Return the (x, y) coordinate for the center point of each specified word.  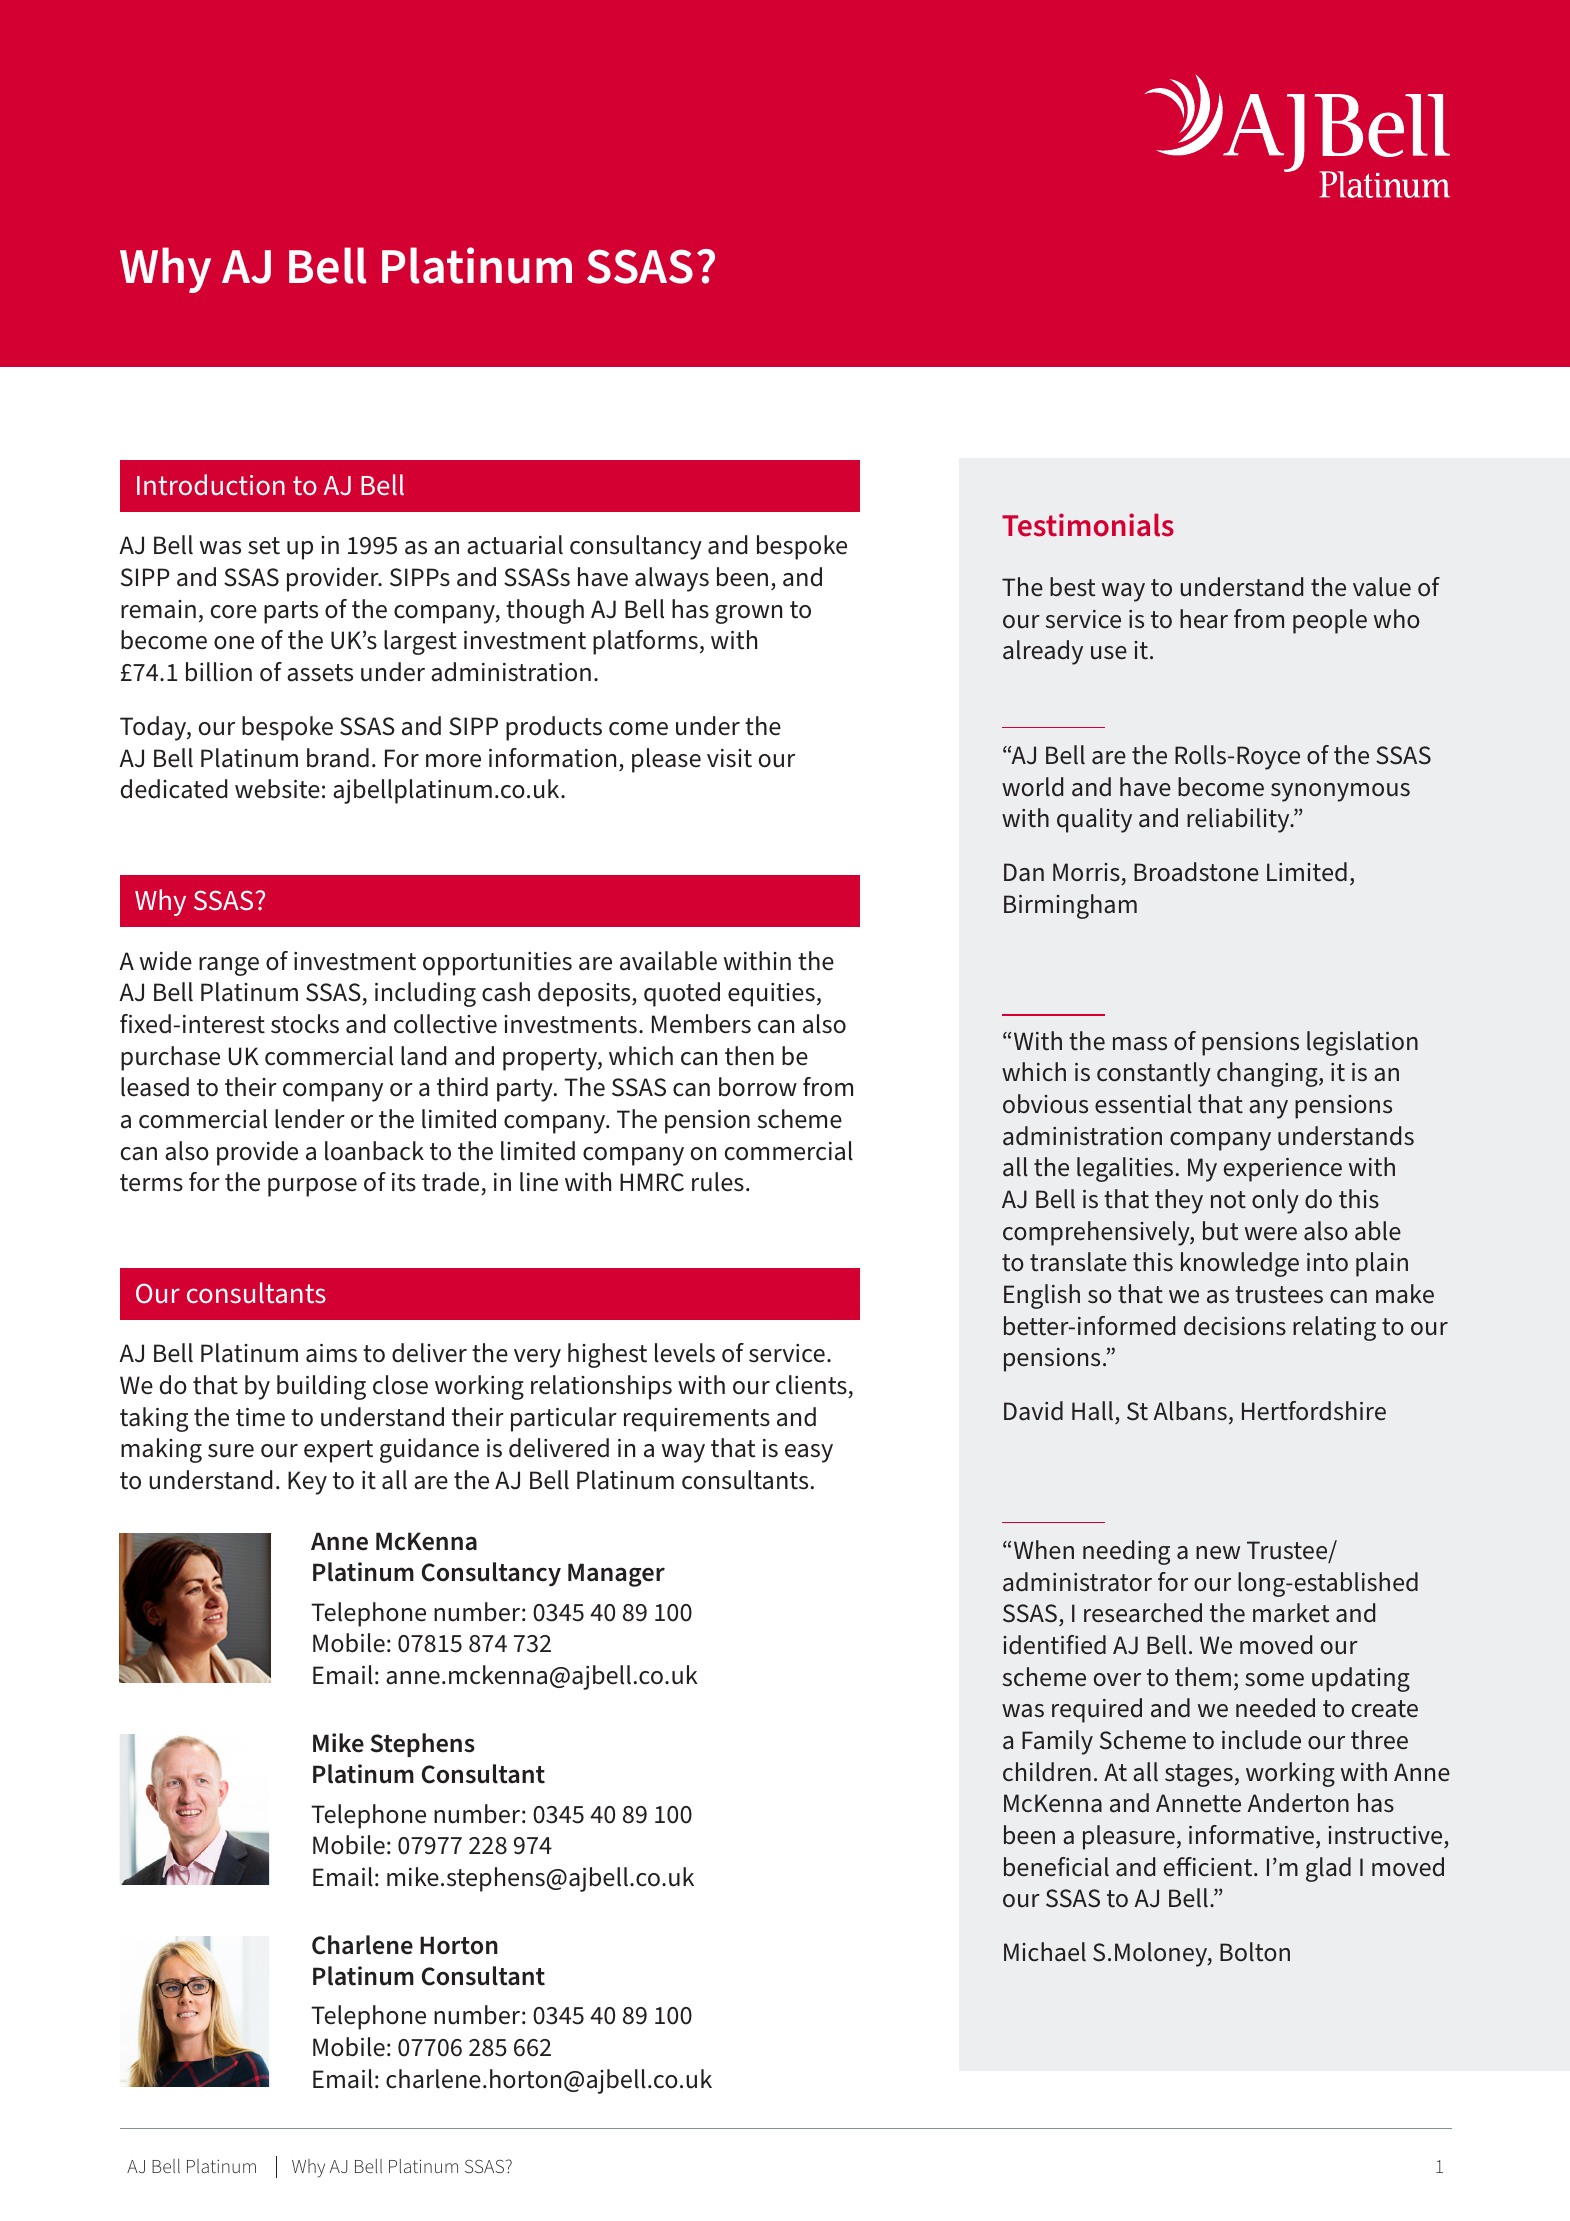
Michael (1045, 1952)
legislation (1362, 1043)
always (672, 579)
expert (338, 1451)
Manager (616, 1575)
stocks (305, 1024)
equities (771, 995)
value (1382, 587)
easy (809, 1453)
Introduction (211, 485)
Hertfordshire (1314, 1411)
